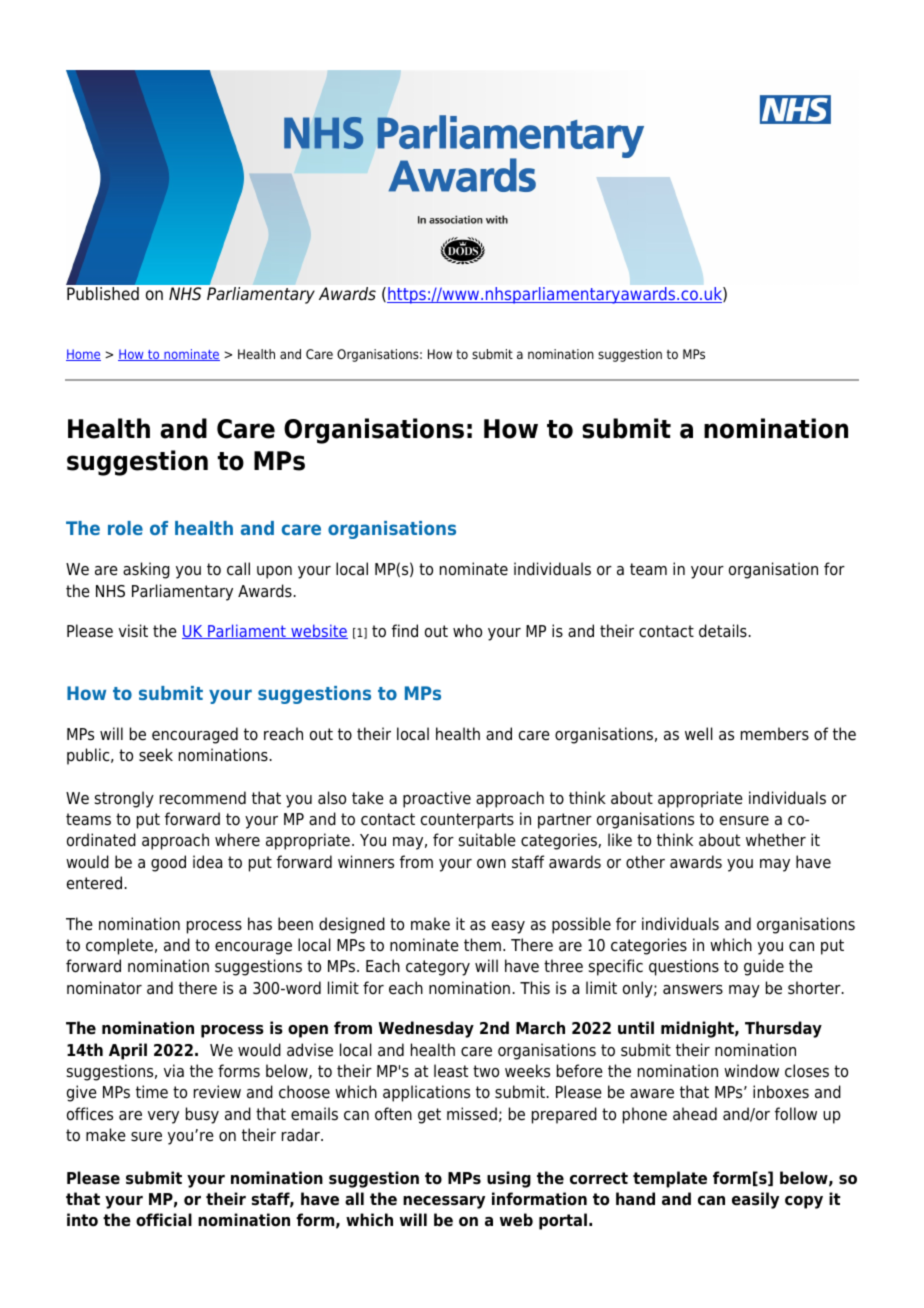 This page has width=924, height=1308. Describe the element at coordinates (437, 799) in the page. I see `proactive` at that location.
